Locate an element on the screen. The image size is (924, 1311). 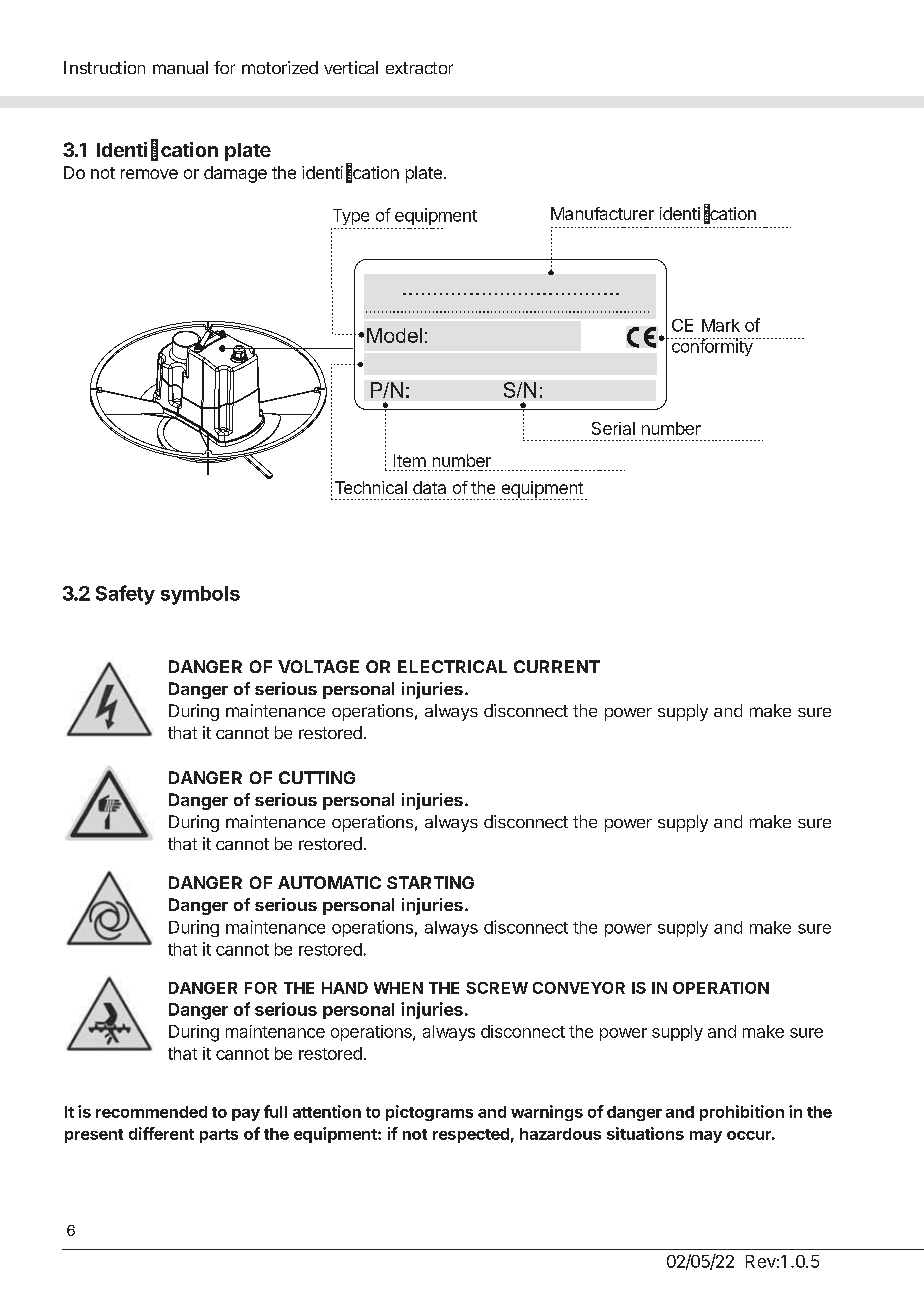
recommended is located at coordinates (151, 1112).
